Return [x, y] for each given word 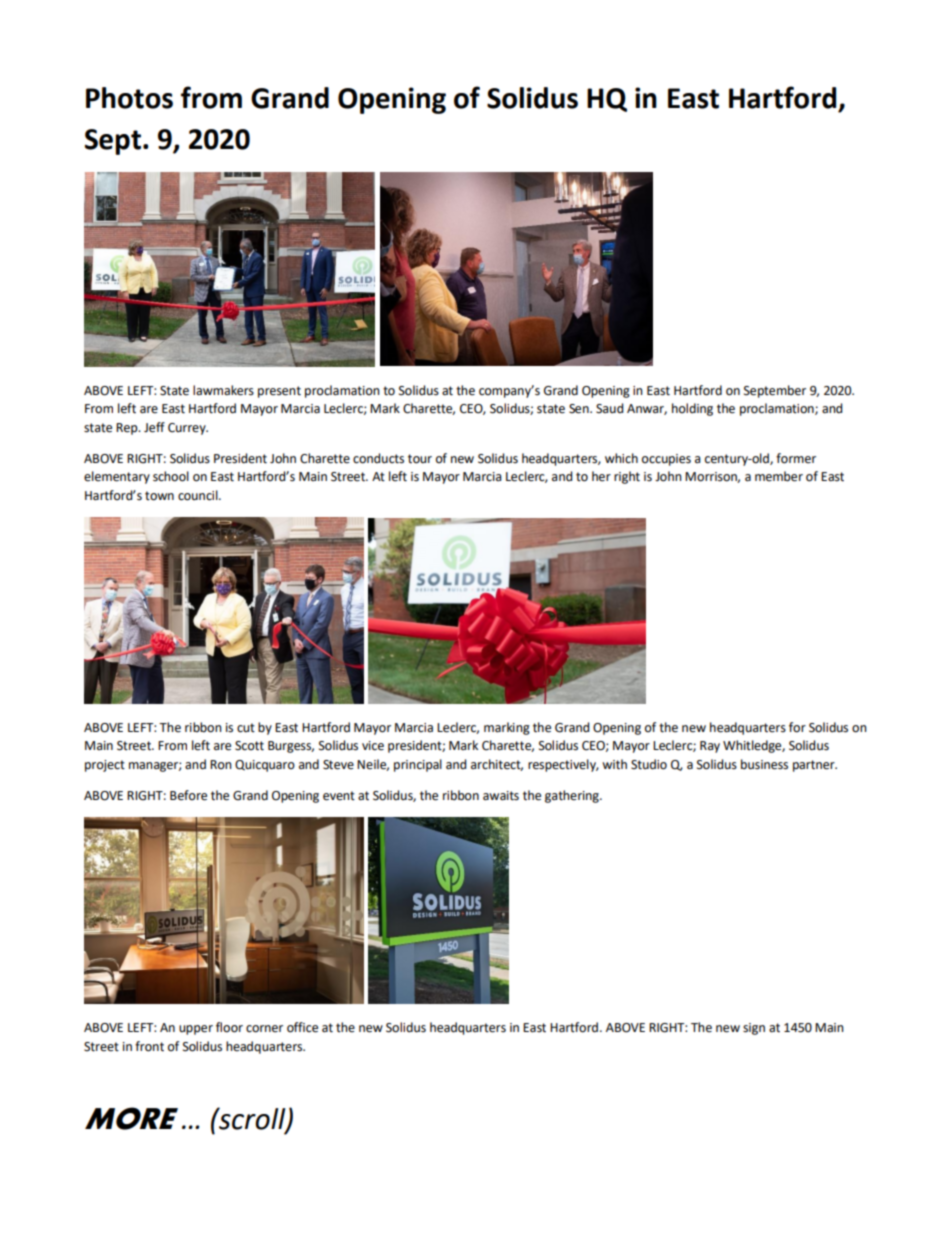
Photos [129, 98]
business [764, 764]
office [302, 1027]
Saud [609, 408]
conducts [378, 458]
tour [420, 459]
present [279, 392]
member [779, 476]
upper [196, 1030]
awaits [501, 796]
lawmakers [223, 390]
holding [692, 409]
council [199, 495]
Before [188, 795]
